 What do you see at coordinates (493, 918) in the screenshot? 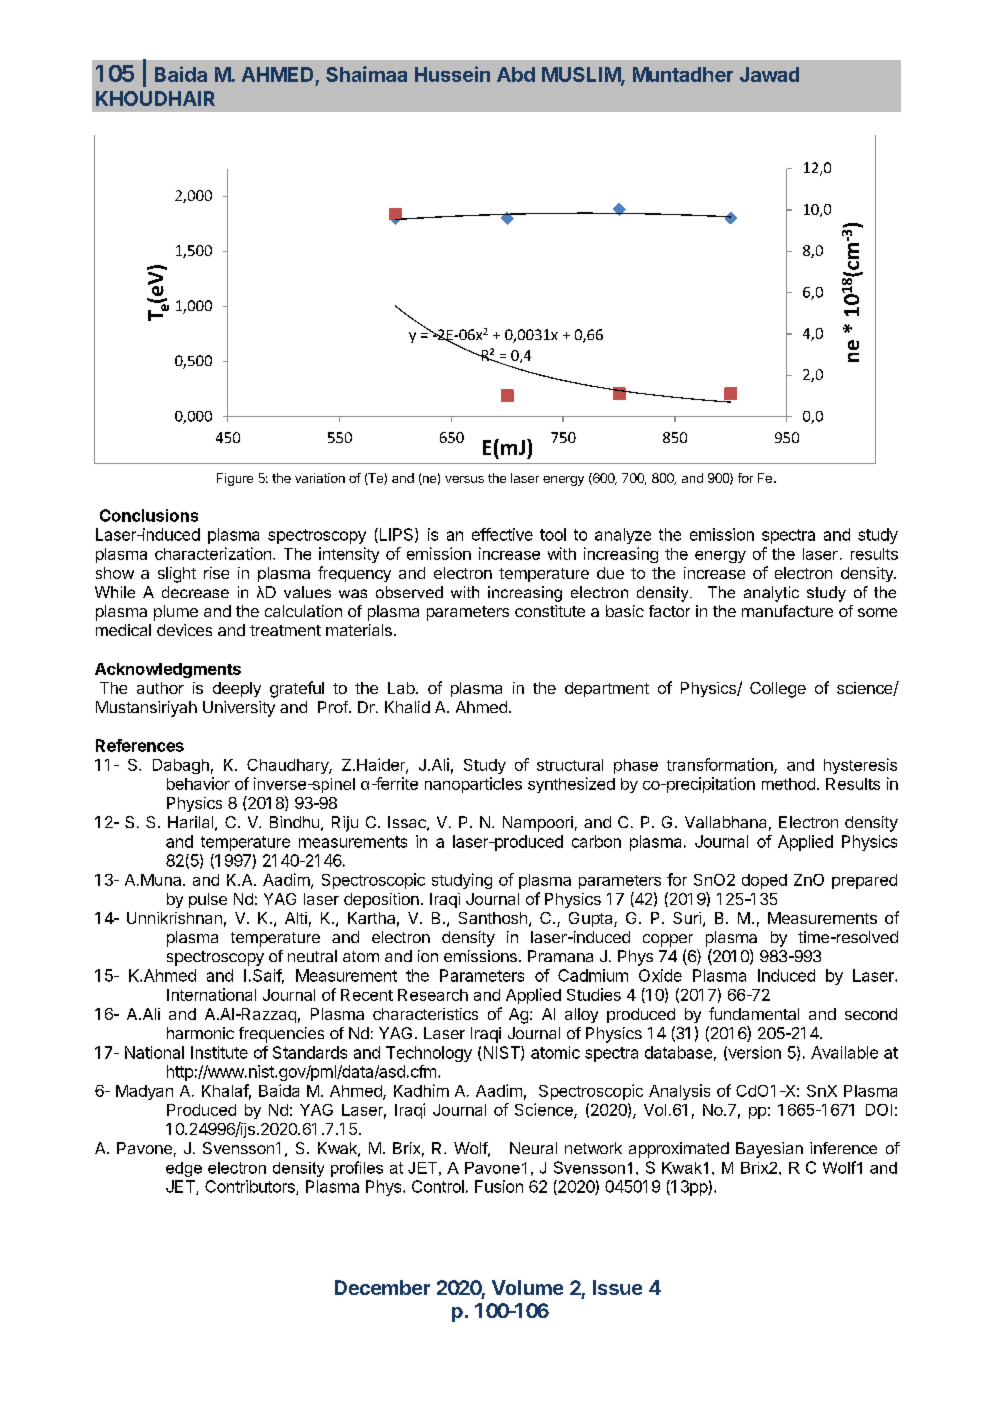
I see `Santhosh` at bounding box center [493, 918].
